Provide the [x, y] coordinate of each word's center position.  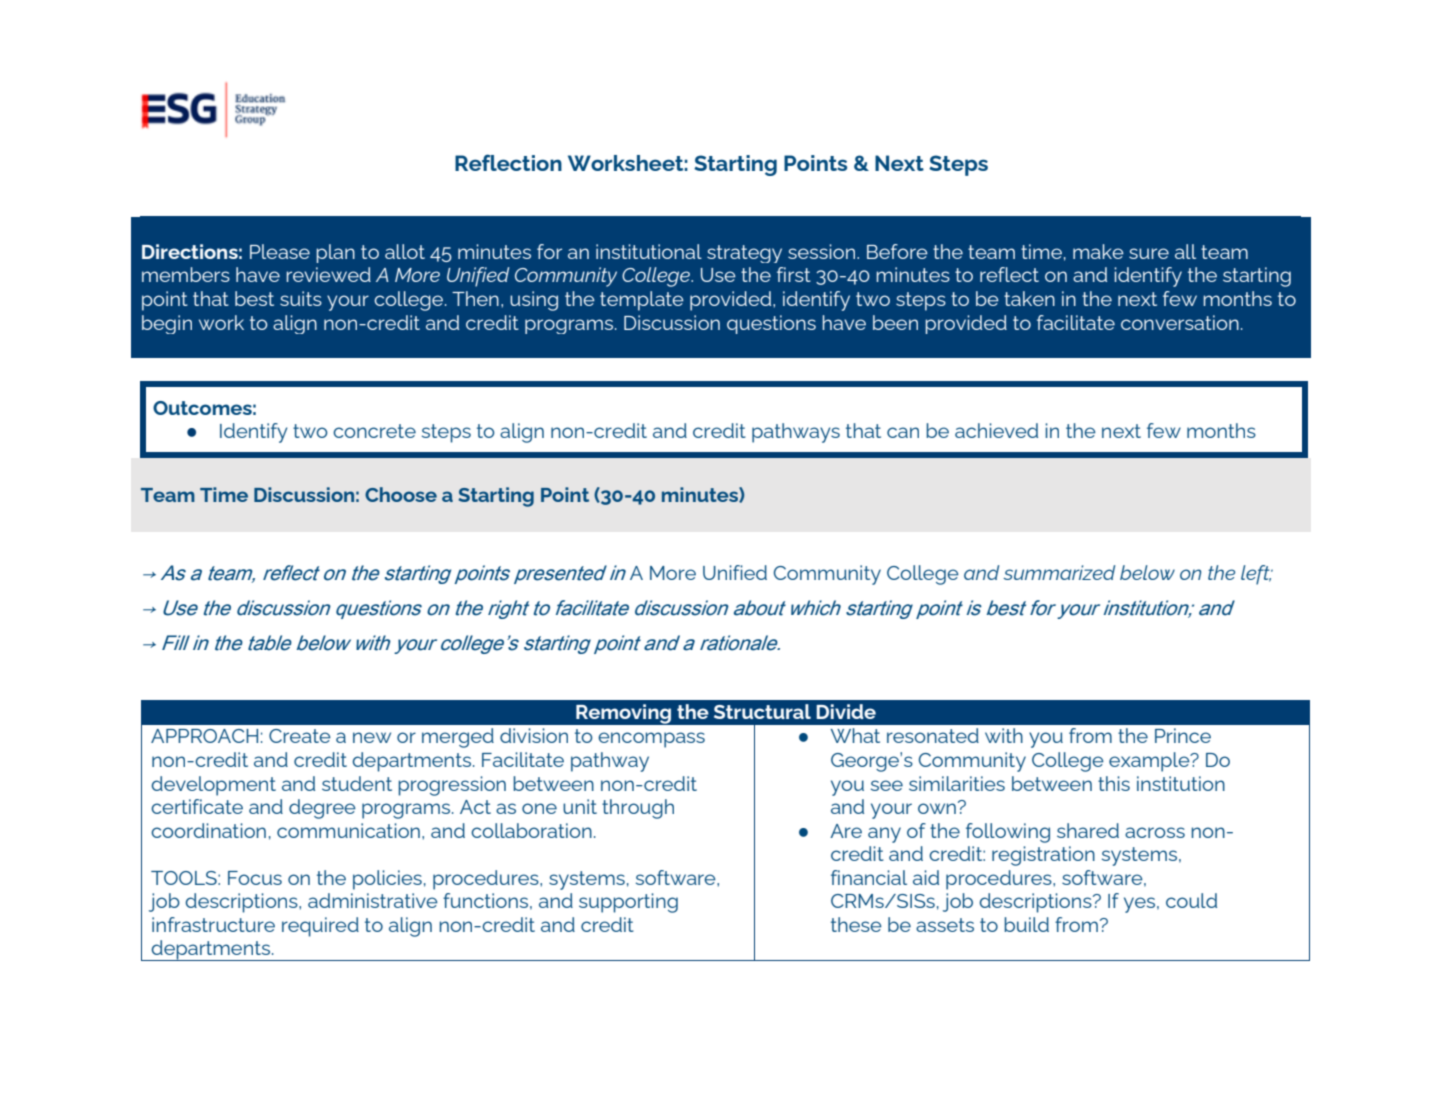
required [320, 927]
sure [1149, 253]
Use [718, 275]
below [1147, 572]
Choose [401, 494]
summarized [1059, 572]
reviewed [328, 274]
